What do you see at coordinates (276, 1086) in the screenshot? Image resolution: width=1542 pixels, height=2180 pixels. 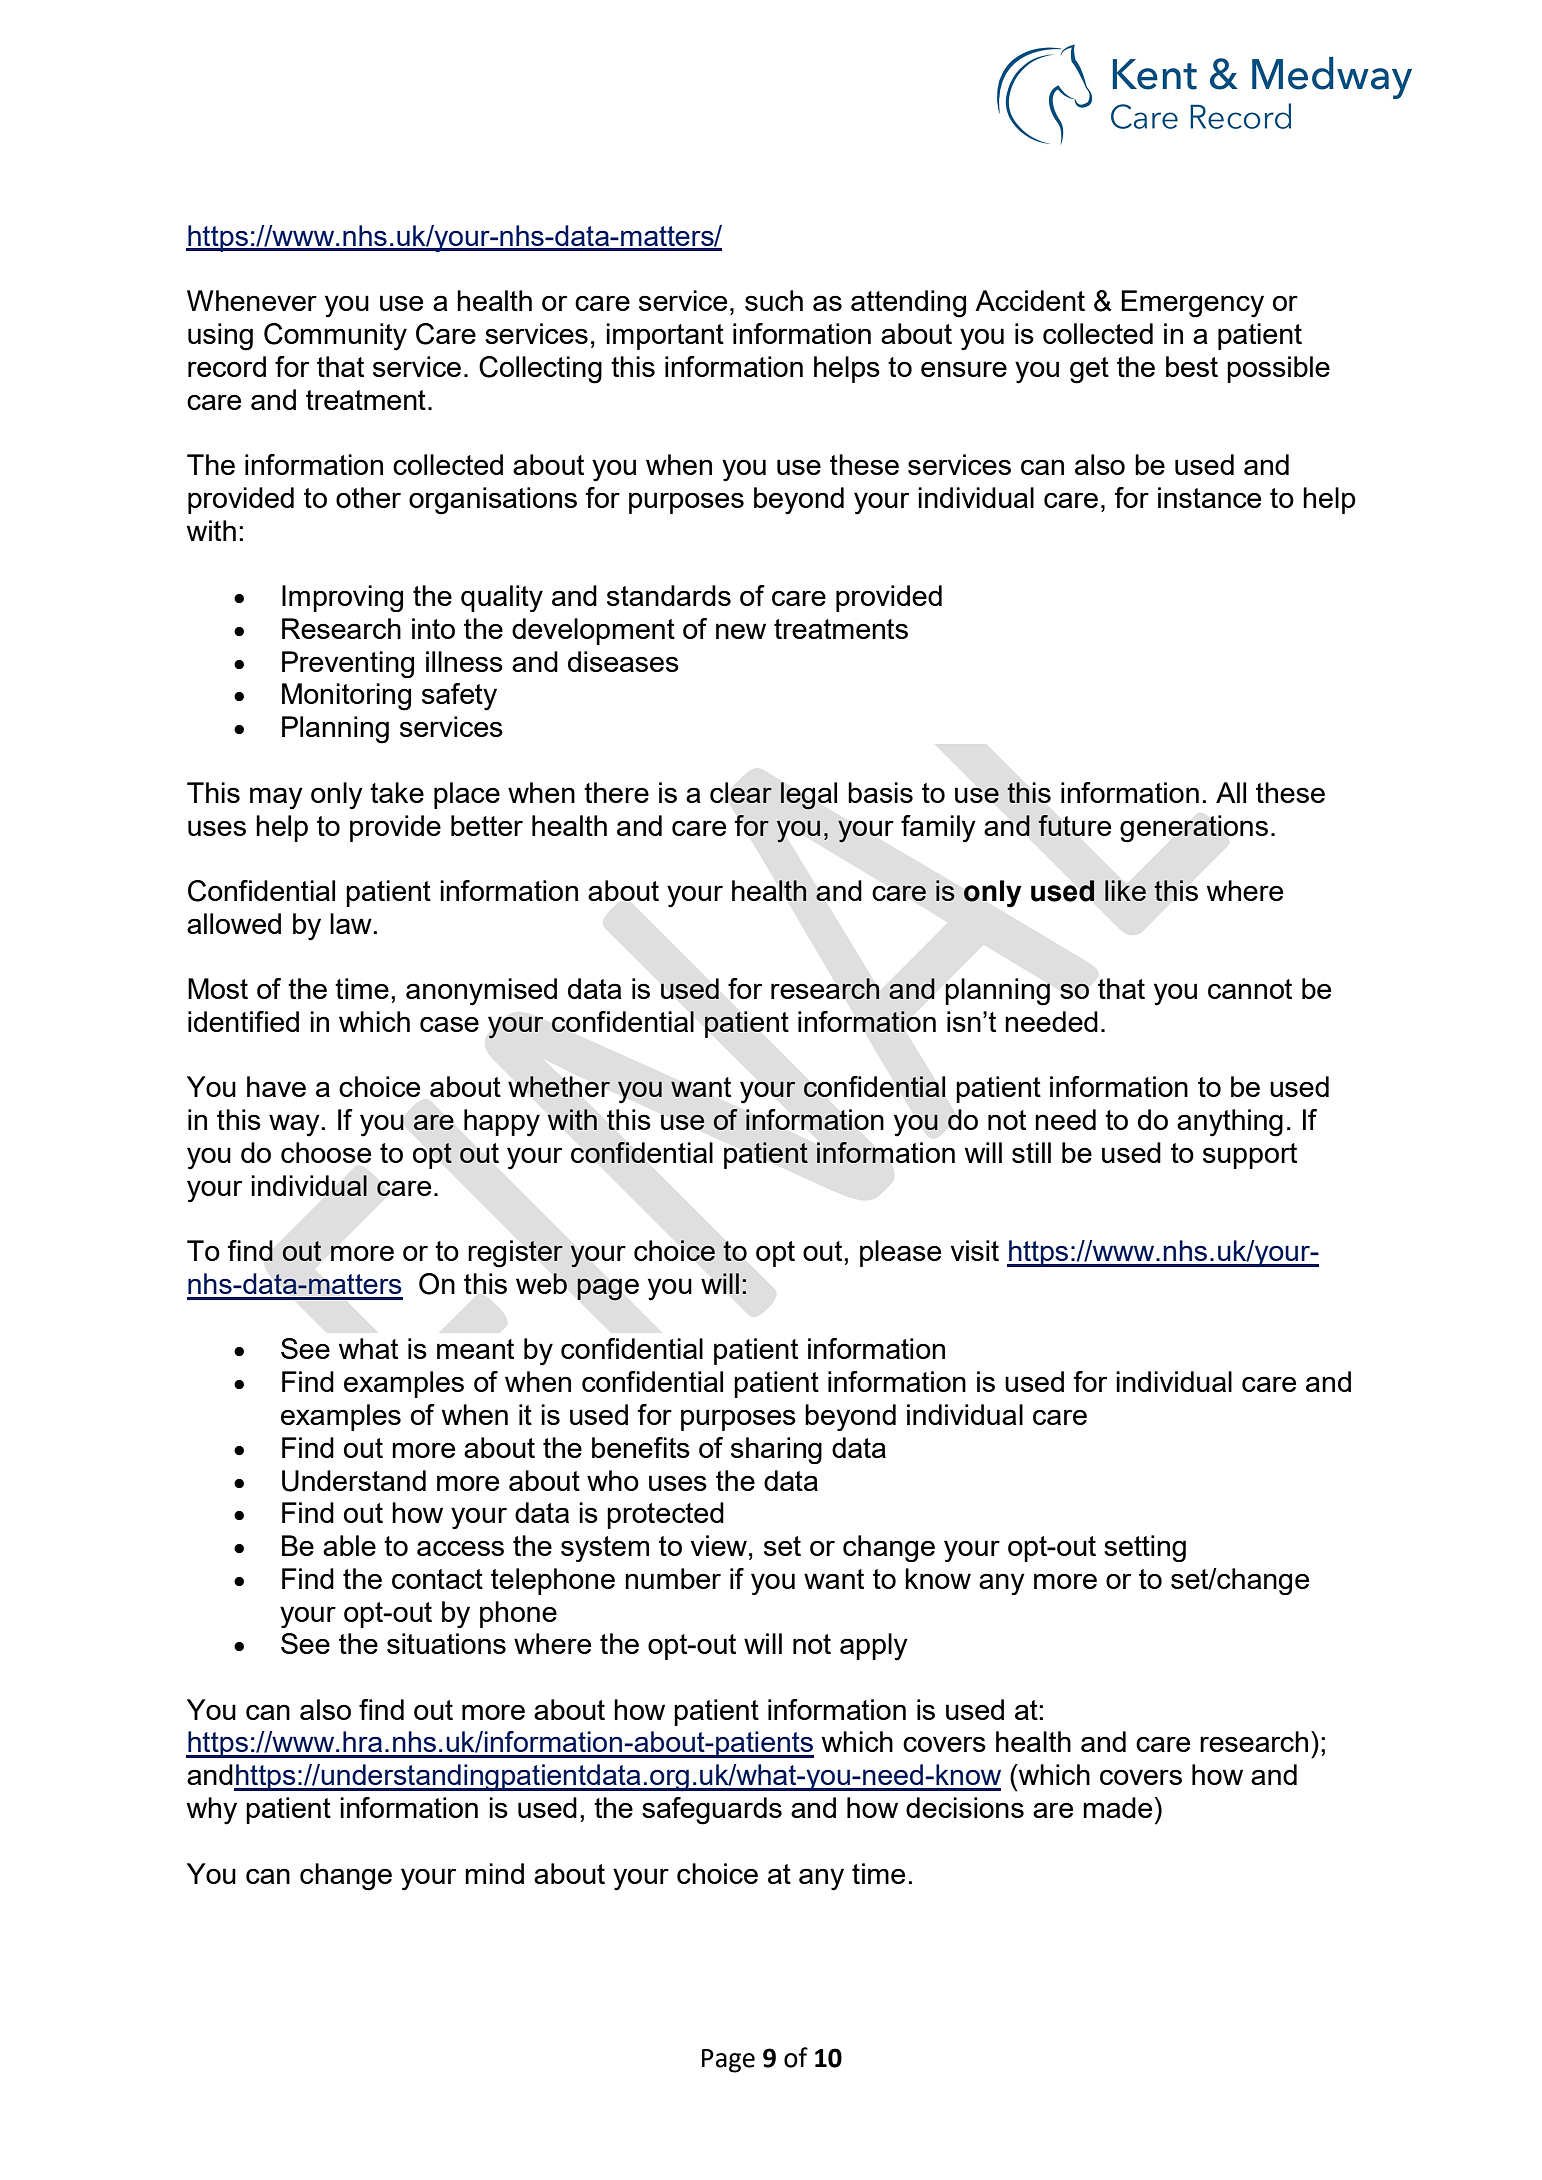 I see `have` at bounding box center [276, 1086].
